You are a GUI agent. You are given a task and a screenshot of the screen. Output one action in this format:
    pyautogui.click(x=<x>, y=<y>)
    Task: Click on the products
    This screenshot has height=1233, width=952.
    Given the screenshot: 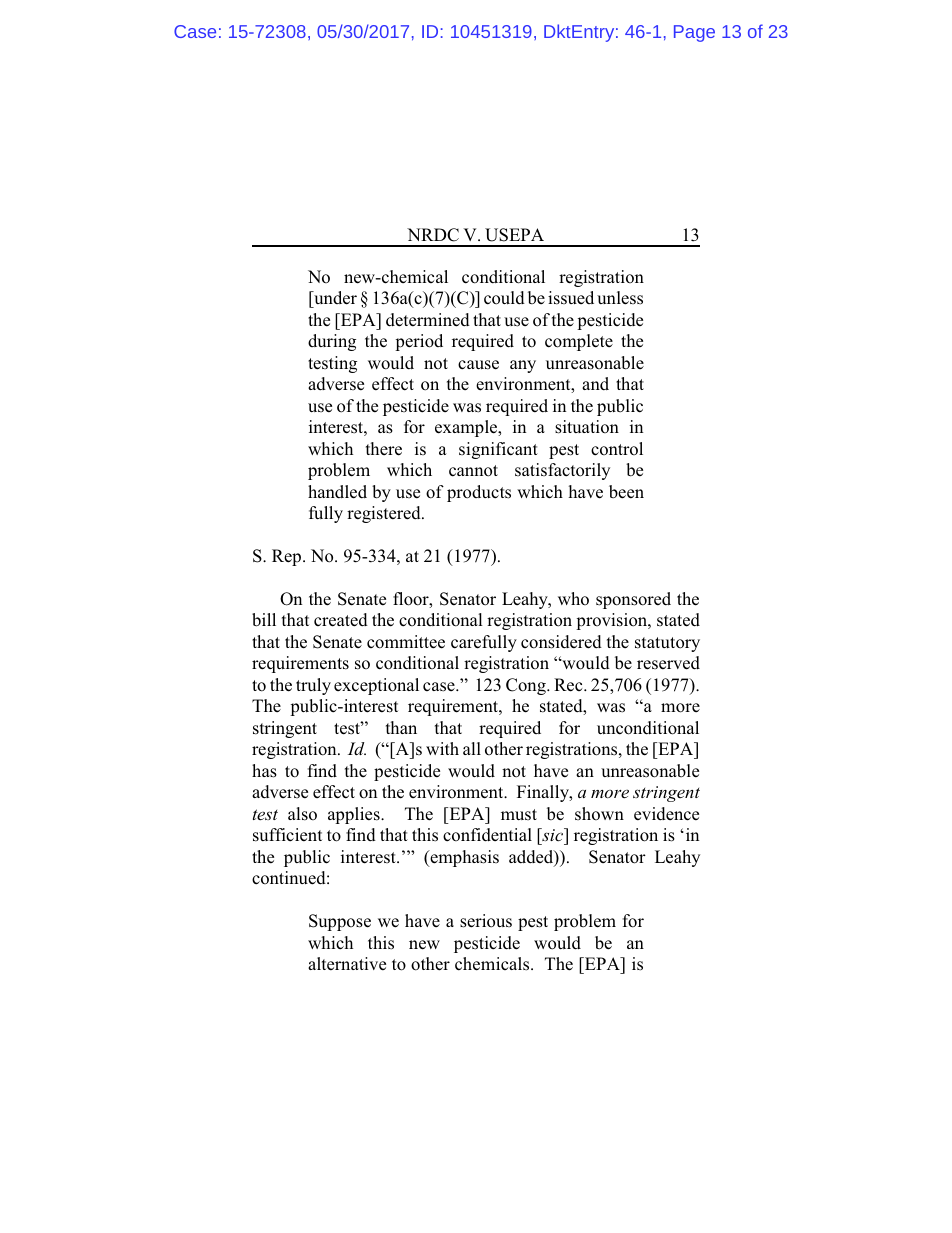 What is the action you would take?
    pyautogui.click(x=479, y=493)
